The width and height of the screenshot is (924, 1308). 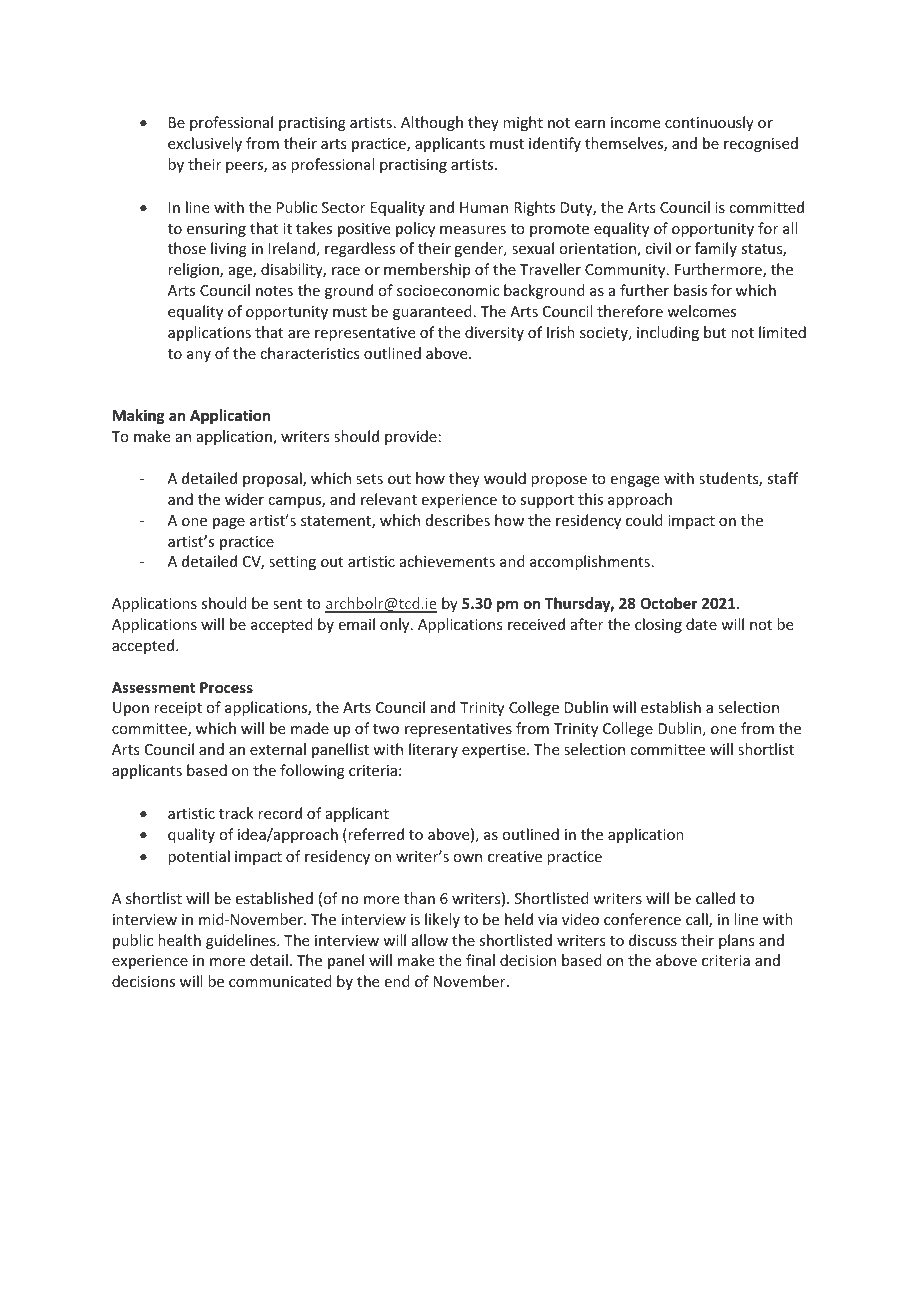 What do you see at coordinates (432, 123) in the screenshot?
I see `Although` at bounding box center [432, 123].
